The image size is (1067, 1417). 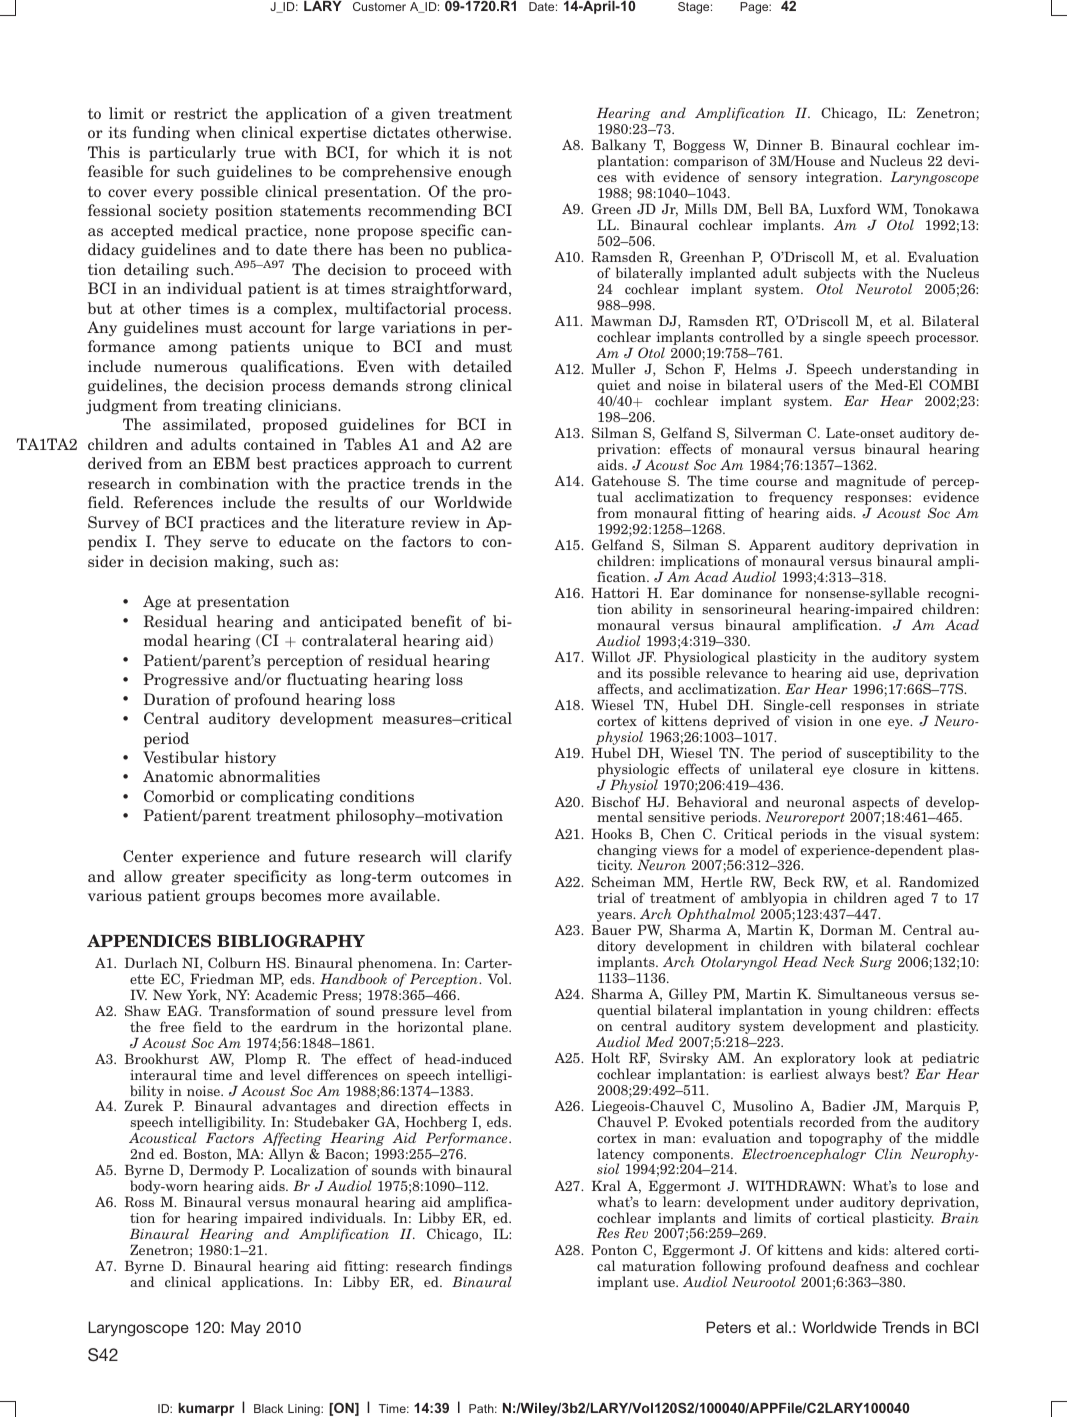 I want to click on plane, so click(x=491, y=1028).
